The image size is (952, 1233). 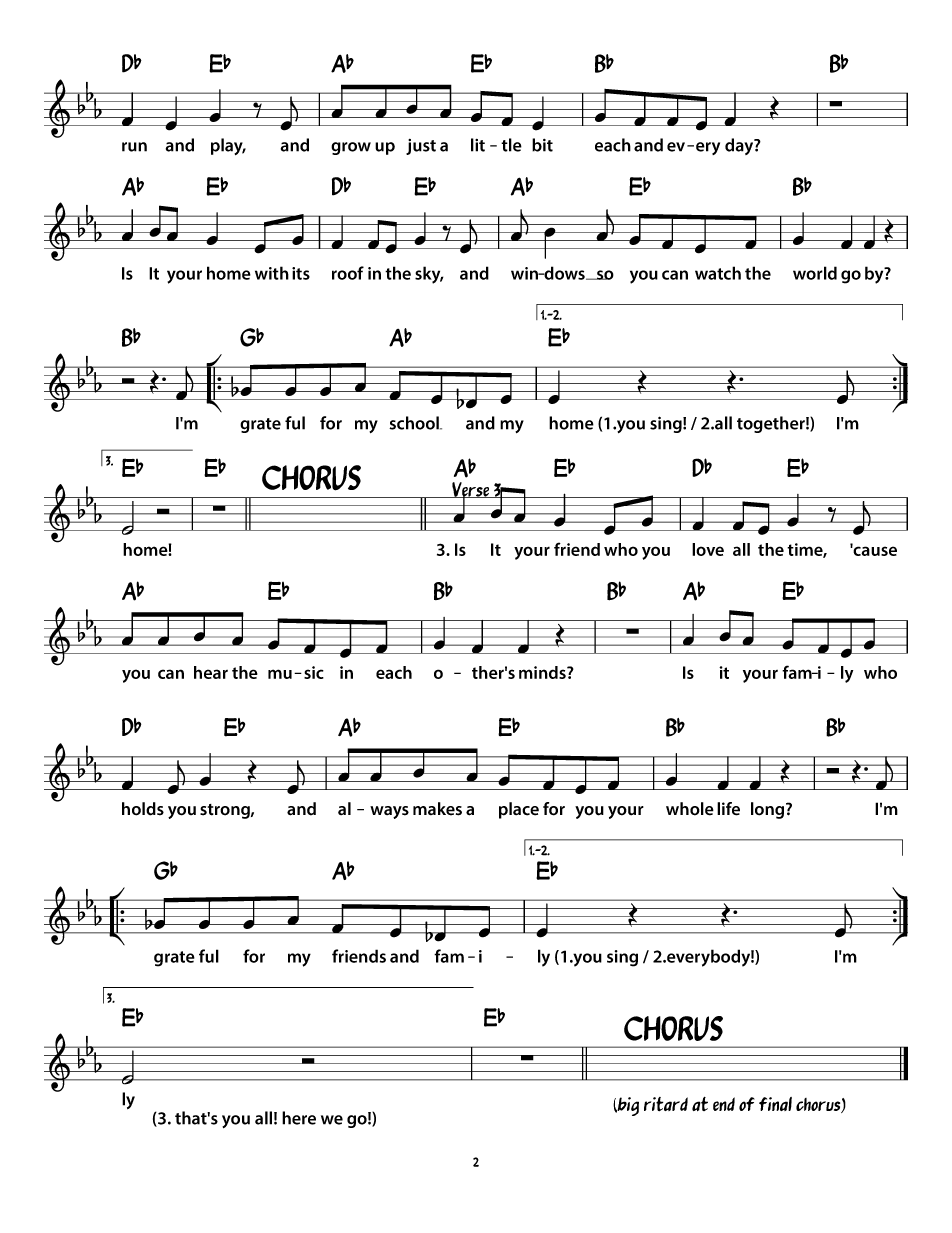 What do you see at coordinates (471, 490) in the screenshot?
I see `Verse` at bounding box center [471, 490].
